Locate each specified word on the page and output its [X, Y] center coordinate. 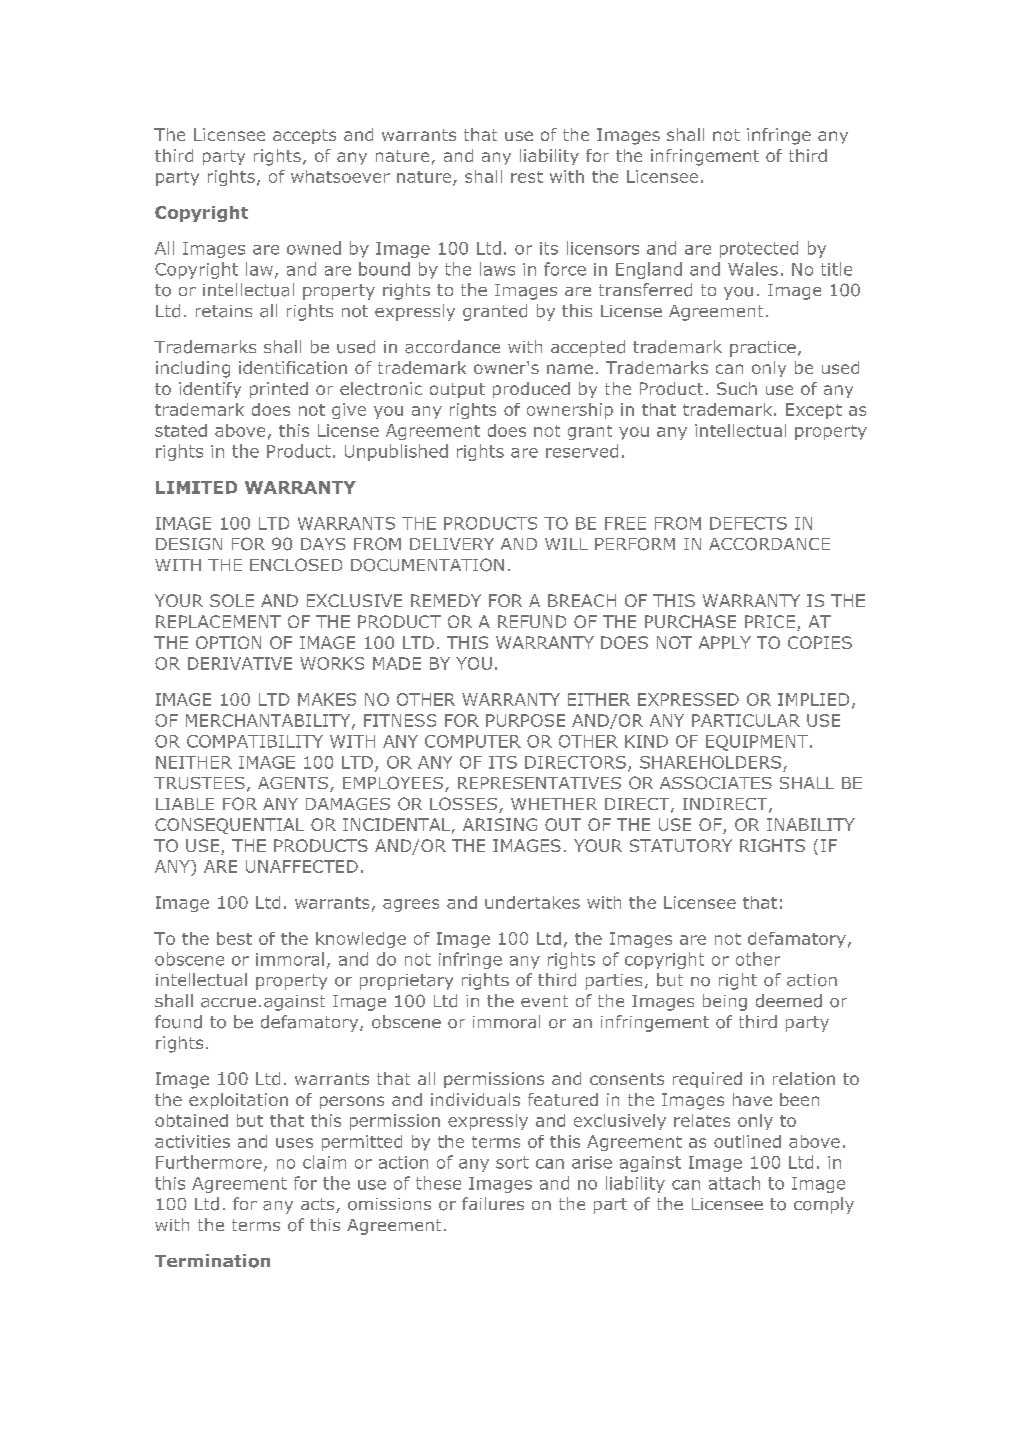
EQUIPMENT [757, 743]
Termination [212, 1261]
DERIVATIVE [240, 663]
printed [279, 390]
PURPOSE [525, 720]
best [234, 938]
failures [493, 1203]
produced [531, 390]
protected [759, 249]
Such [737, 388]
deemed [789, 1001]
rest [527, 177]
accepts [304, 136]
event [544, 1001]
